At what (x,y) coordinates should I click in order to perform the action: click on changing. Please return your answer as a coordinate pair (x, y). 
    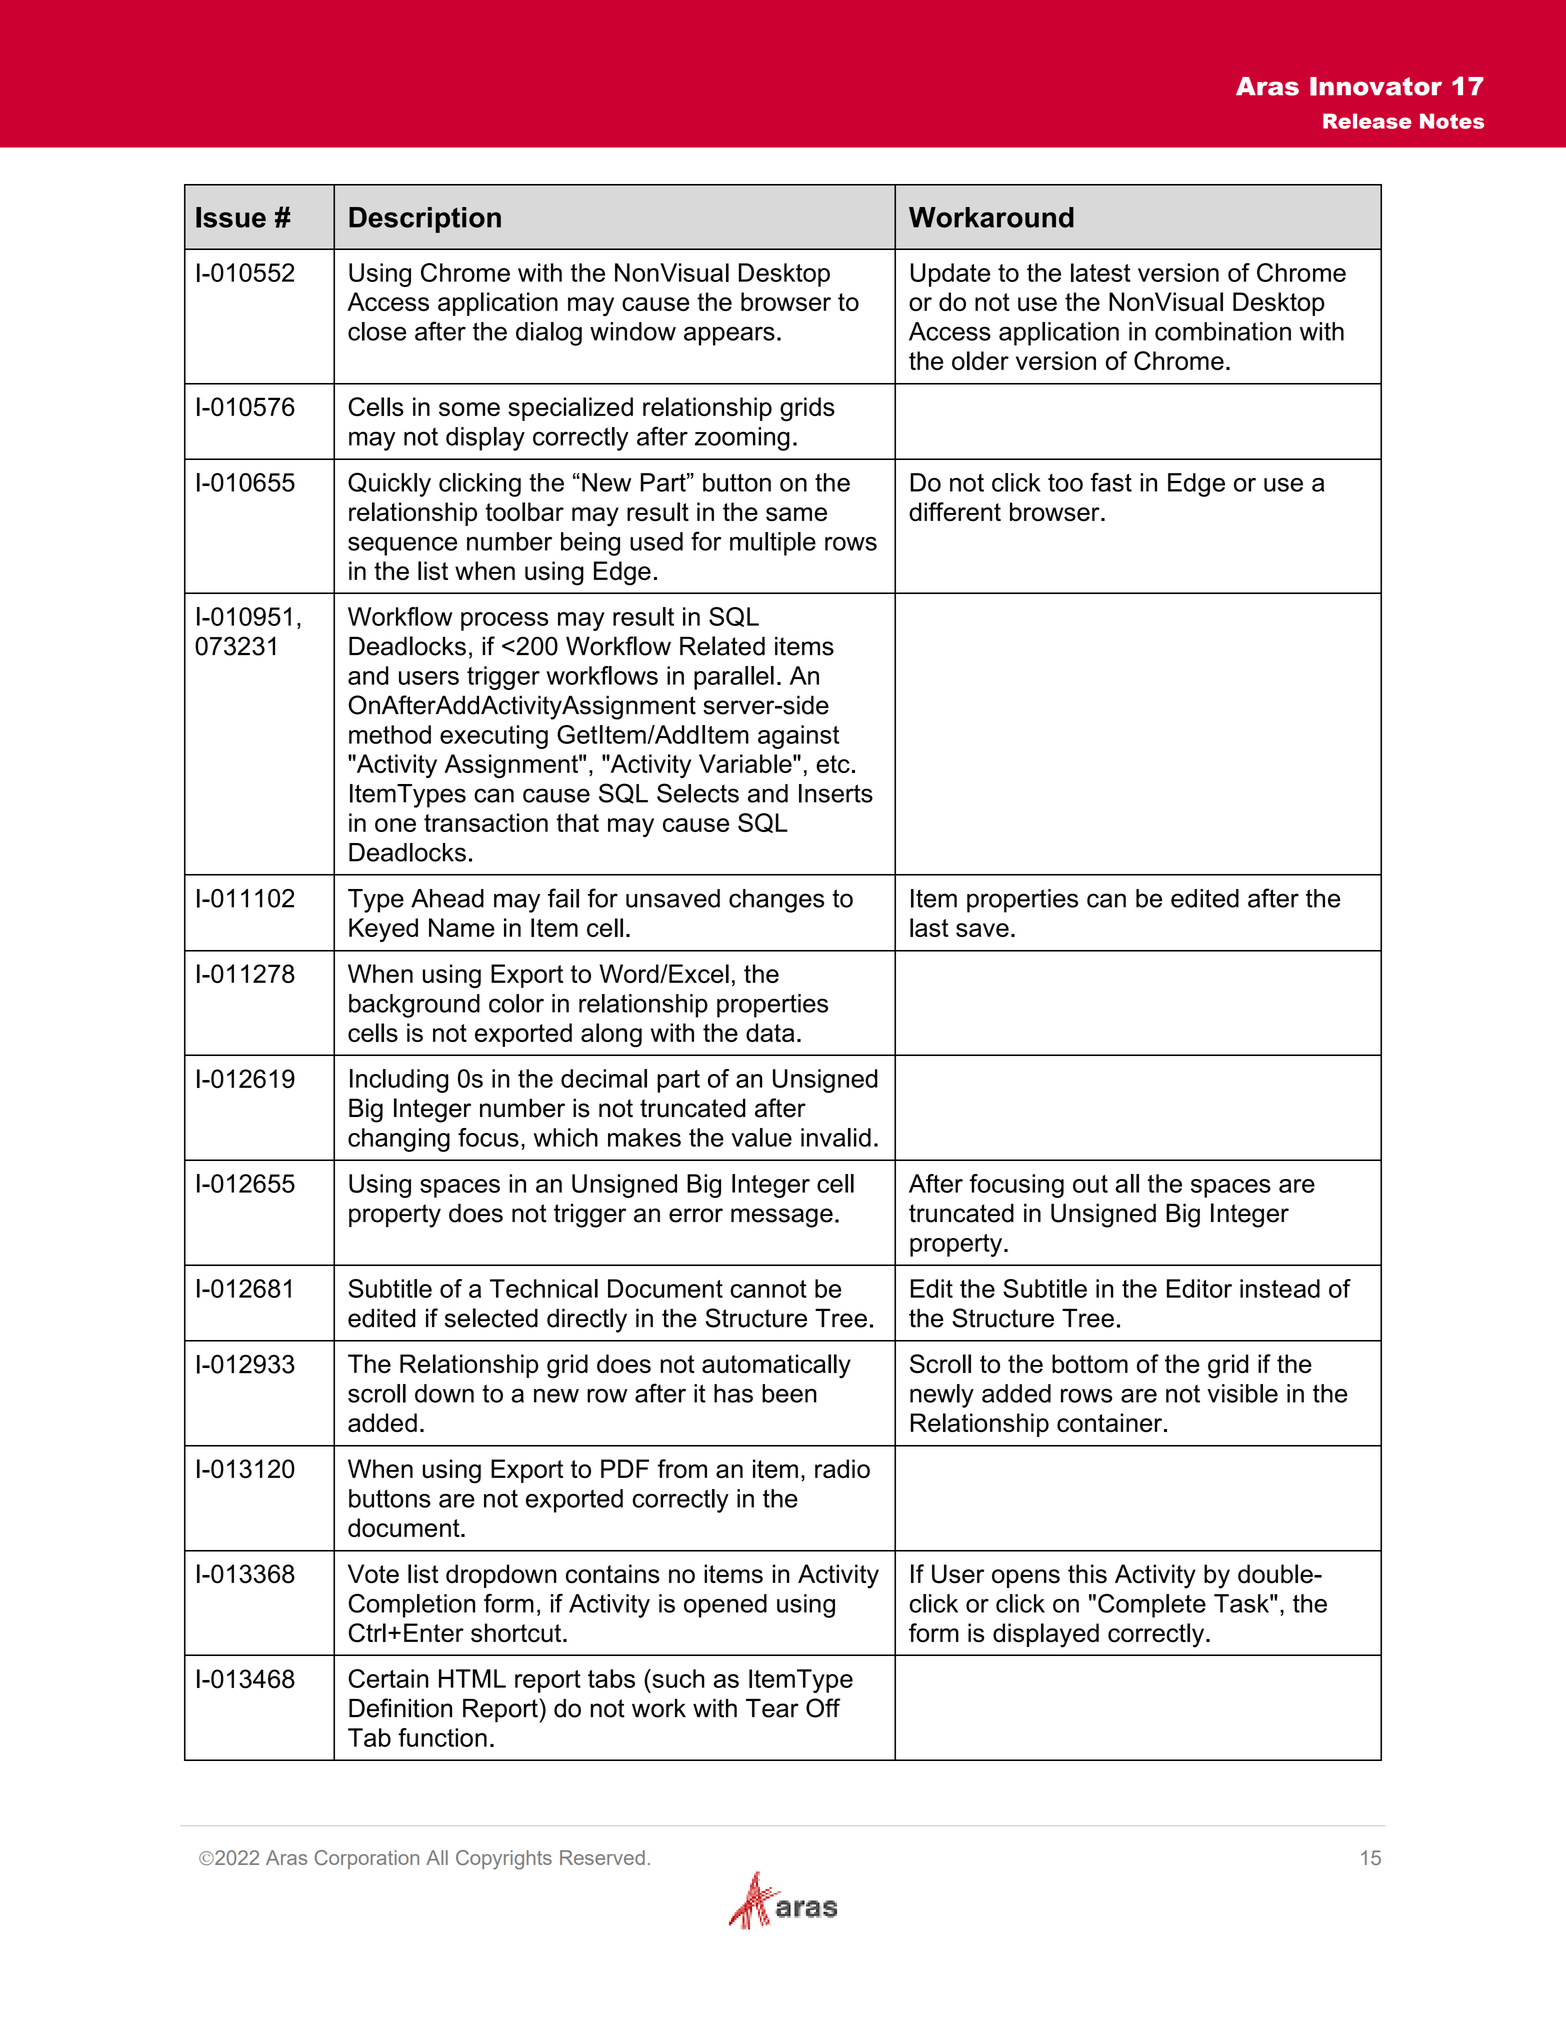
    Looking at the image, I should click on (399, 1140).
